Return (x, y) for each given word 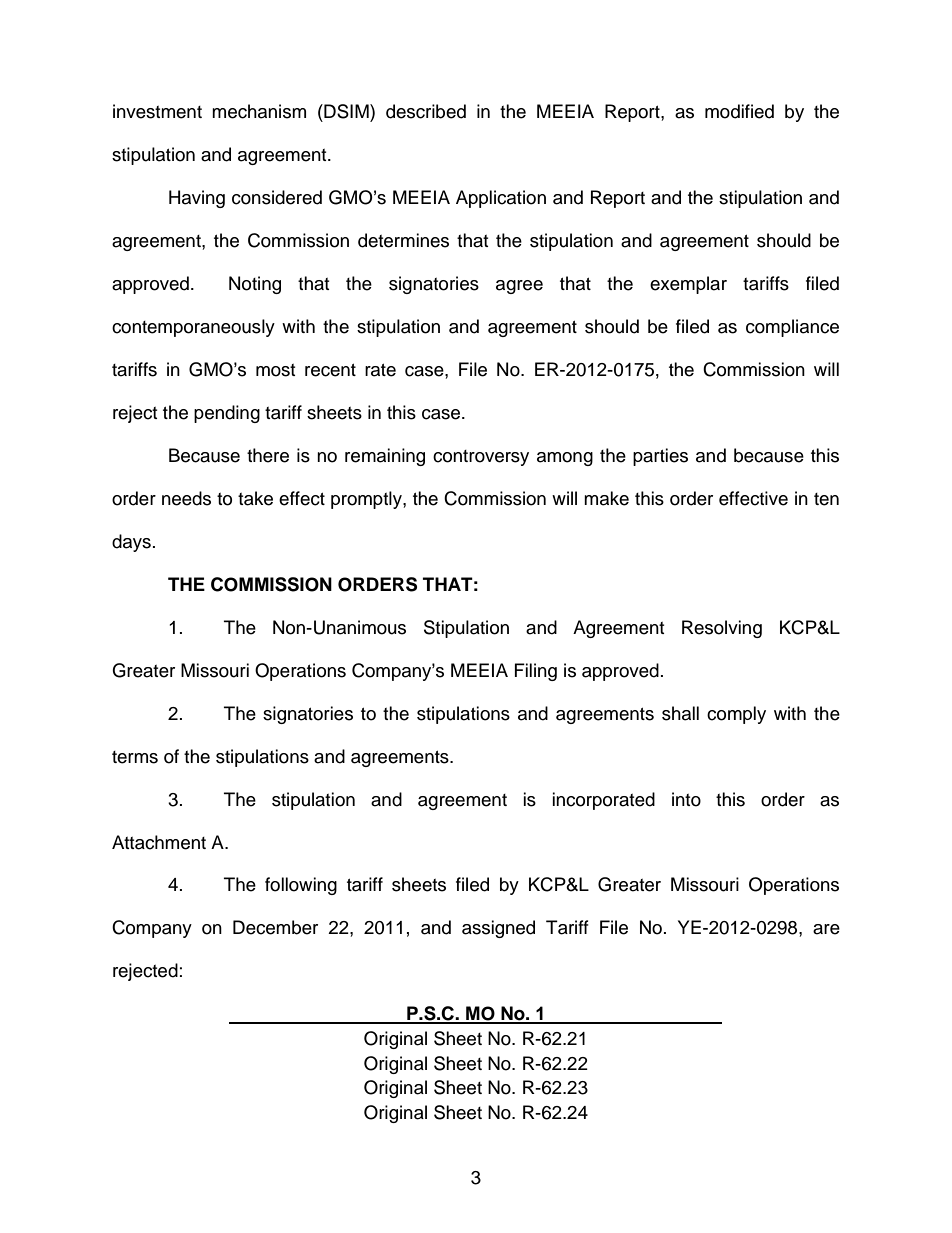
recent (330, 370)
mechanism (259, 111)
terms (135, 757)
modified (739, 111)
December (275, 927)
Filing (536, 672)
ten (826, 499)
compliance (792, 328)
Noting (255, 285)
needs (186, 498)
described (426, 111)
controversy (481, 458)
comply (736, 715)
